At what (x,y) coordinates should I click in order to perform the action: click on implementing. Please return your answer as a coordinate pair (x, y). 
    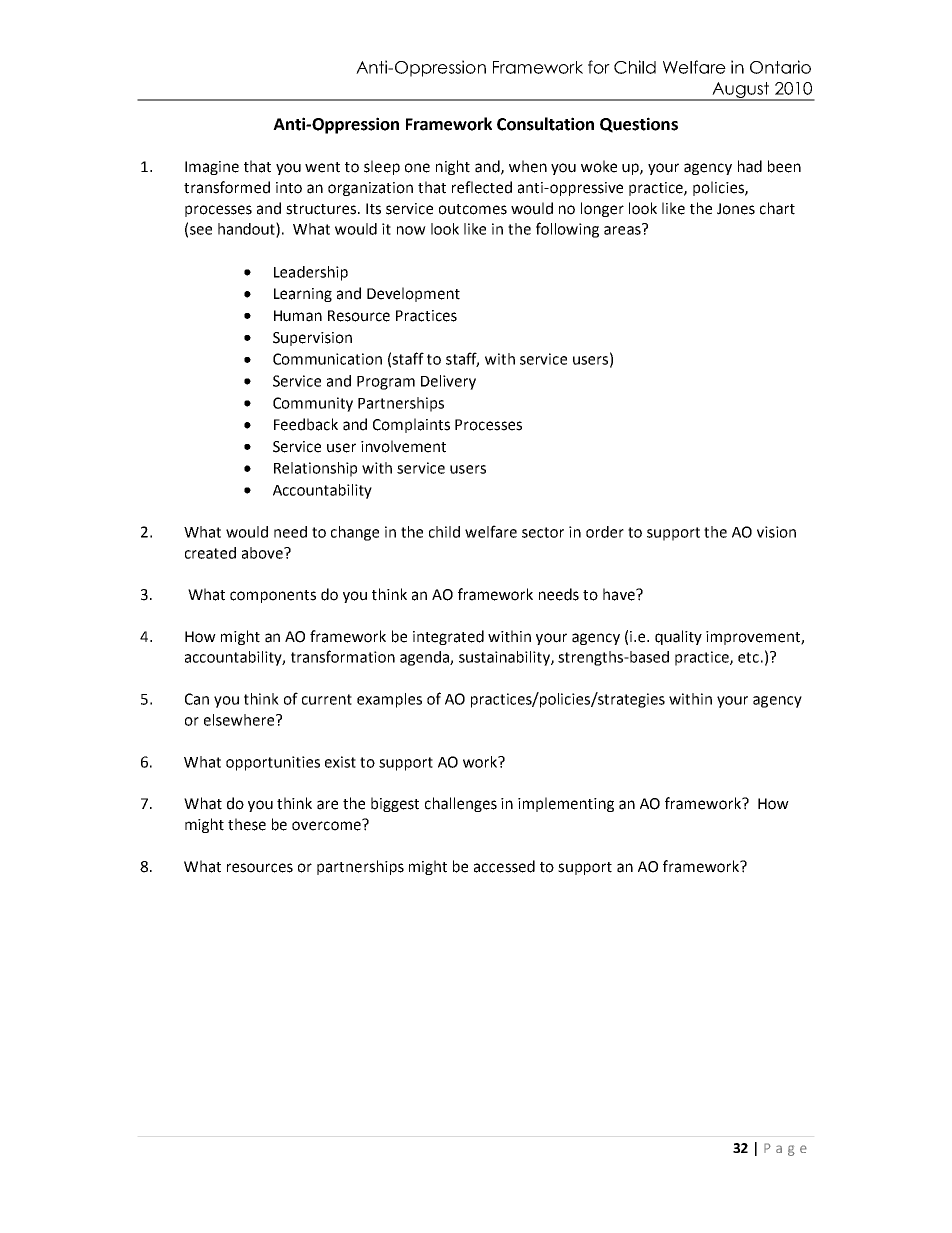
    Looking at the image, I should click on (566, 804).
